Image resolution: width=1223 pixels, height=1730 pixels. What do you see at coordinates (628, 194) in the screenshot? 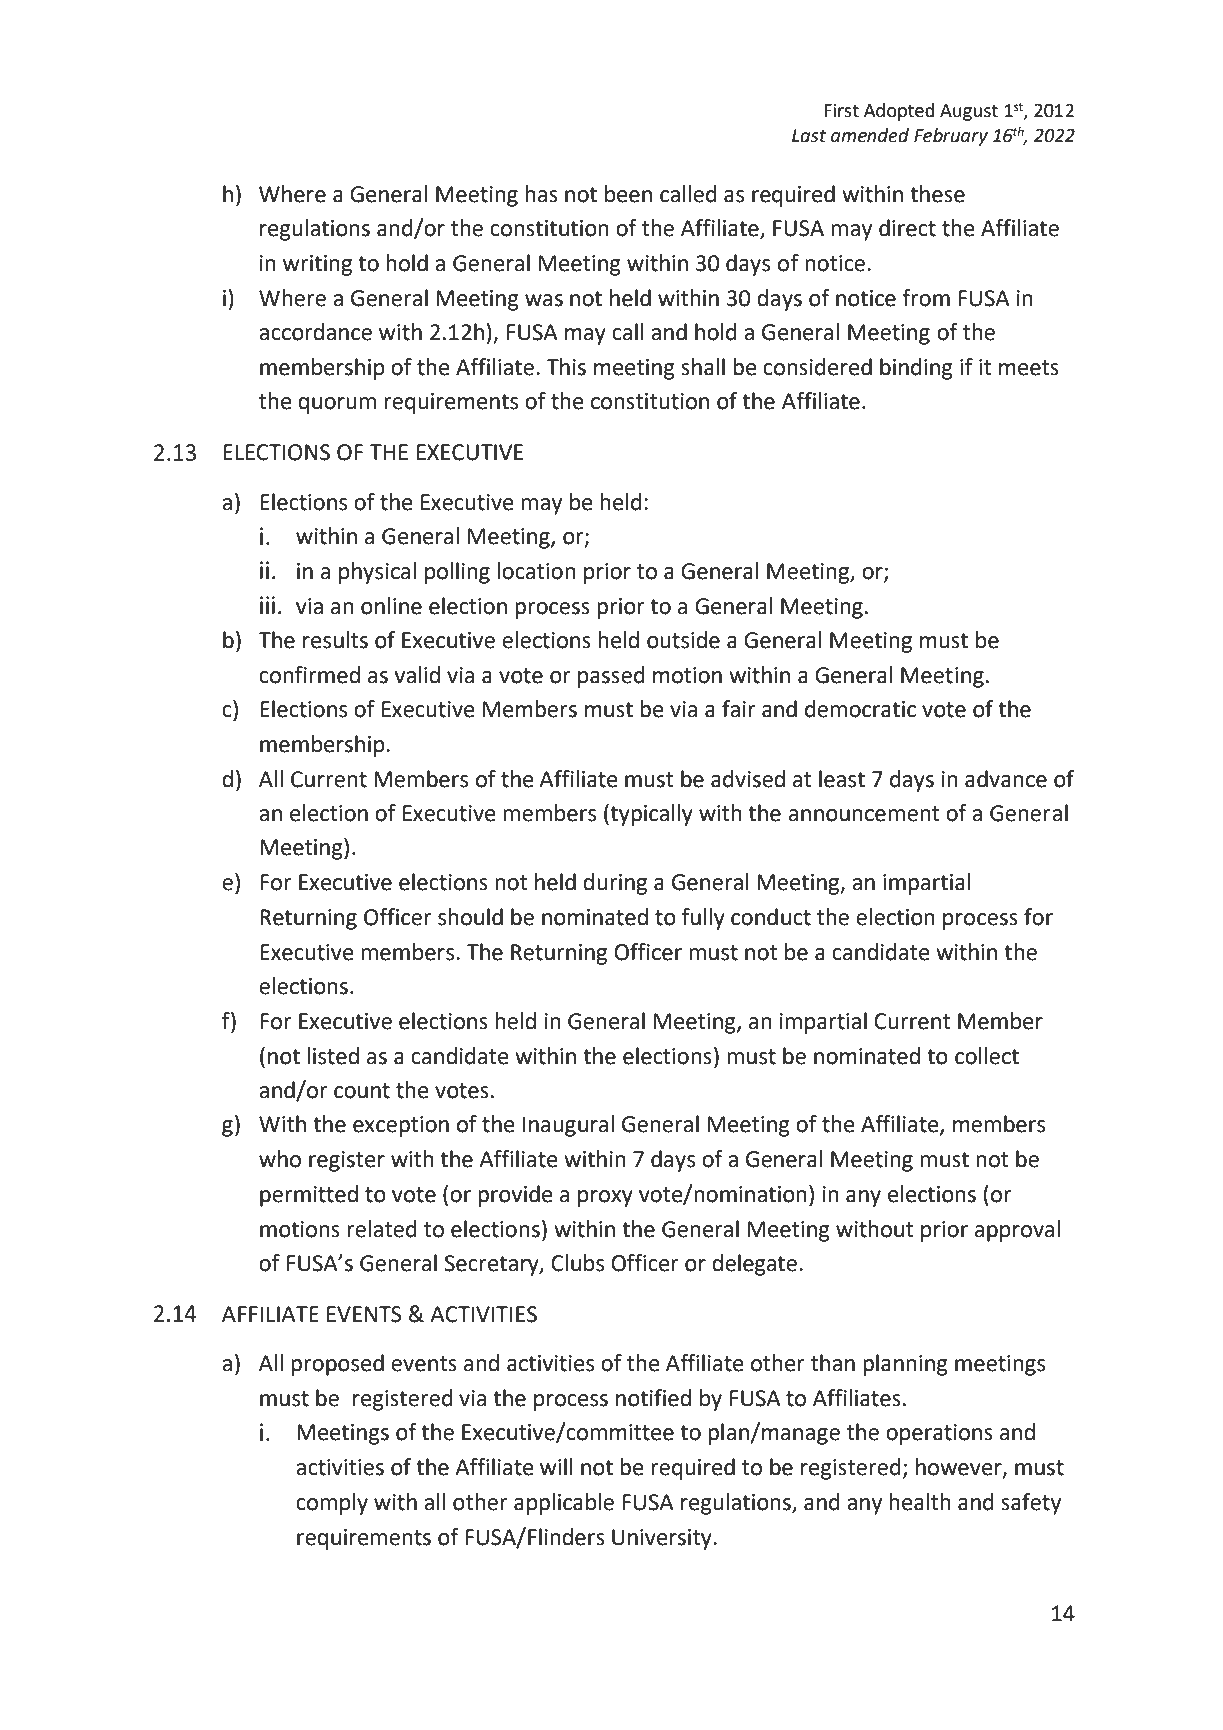
I see `been` at bounding box center [628, 194].
